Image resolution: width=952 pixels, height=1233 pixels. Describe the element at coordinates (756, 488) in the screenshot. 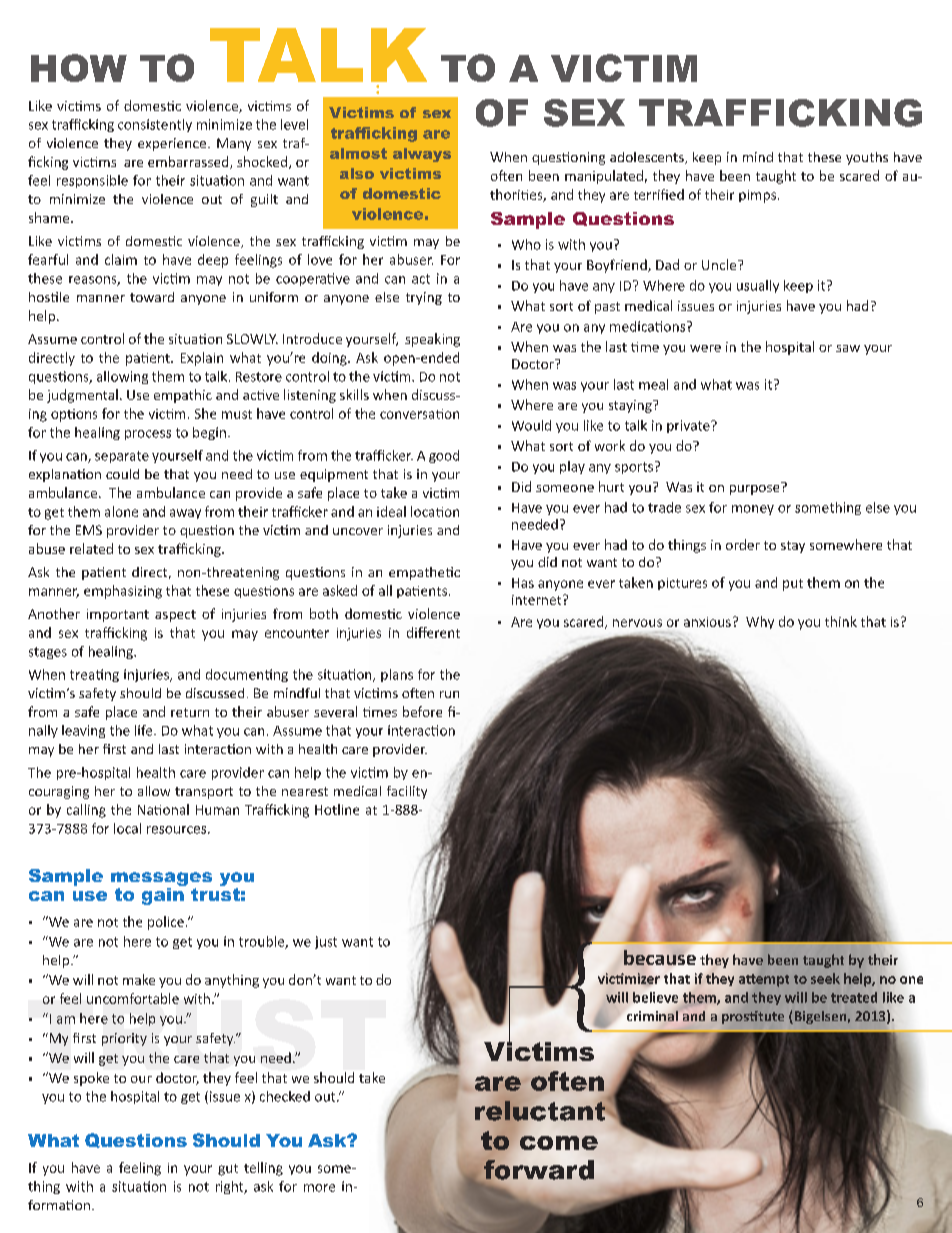

I see `purpose` at that location.
